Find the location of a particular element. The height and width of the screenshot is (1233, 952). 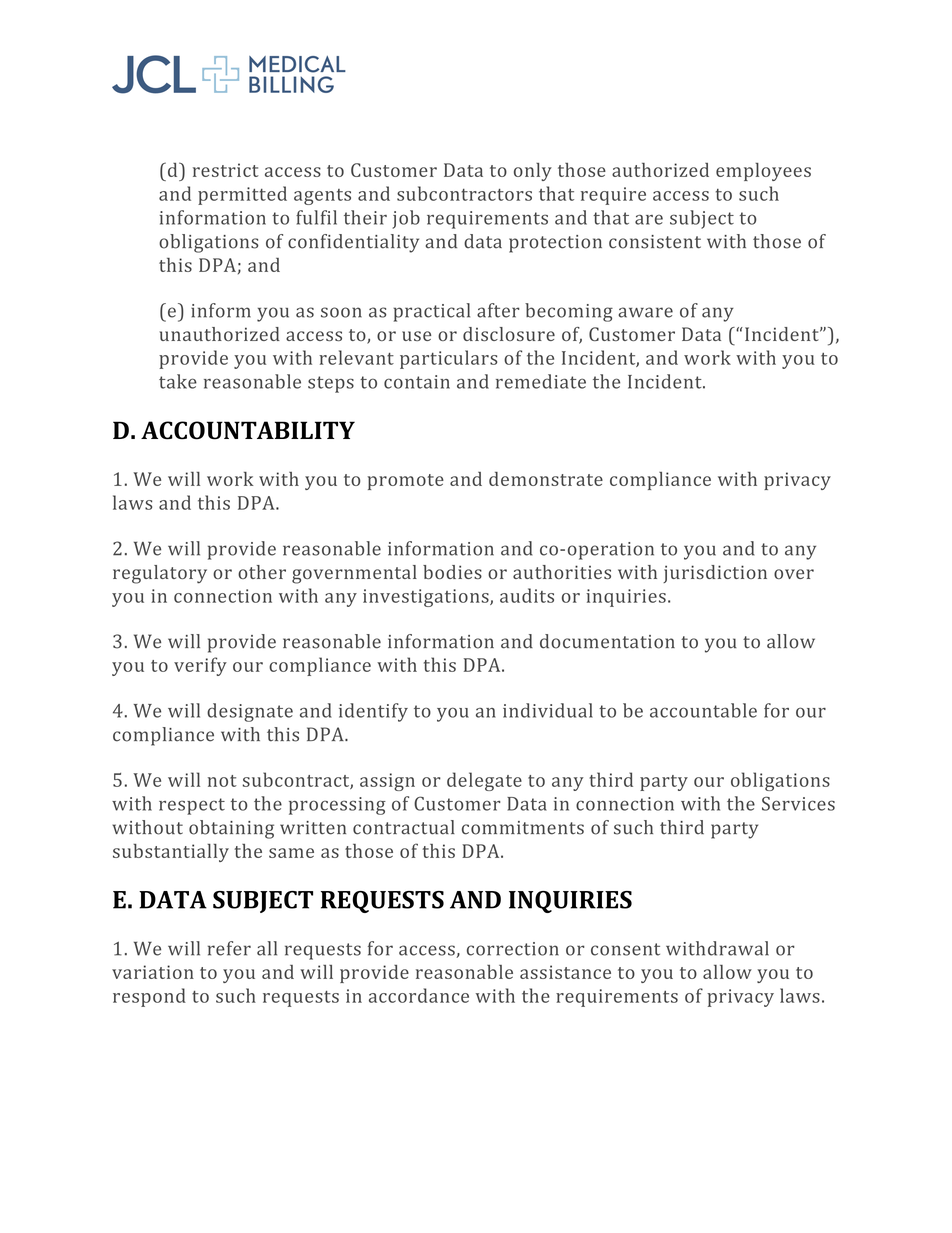

only is located at coordinates (533, 172).
